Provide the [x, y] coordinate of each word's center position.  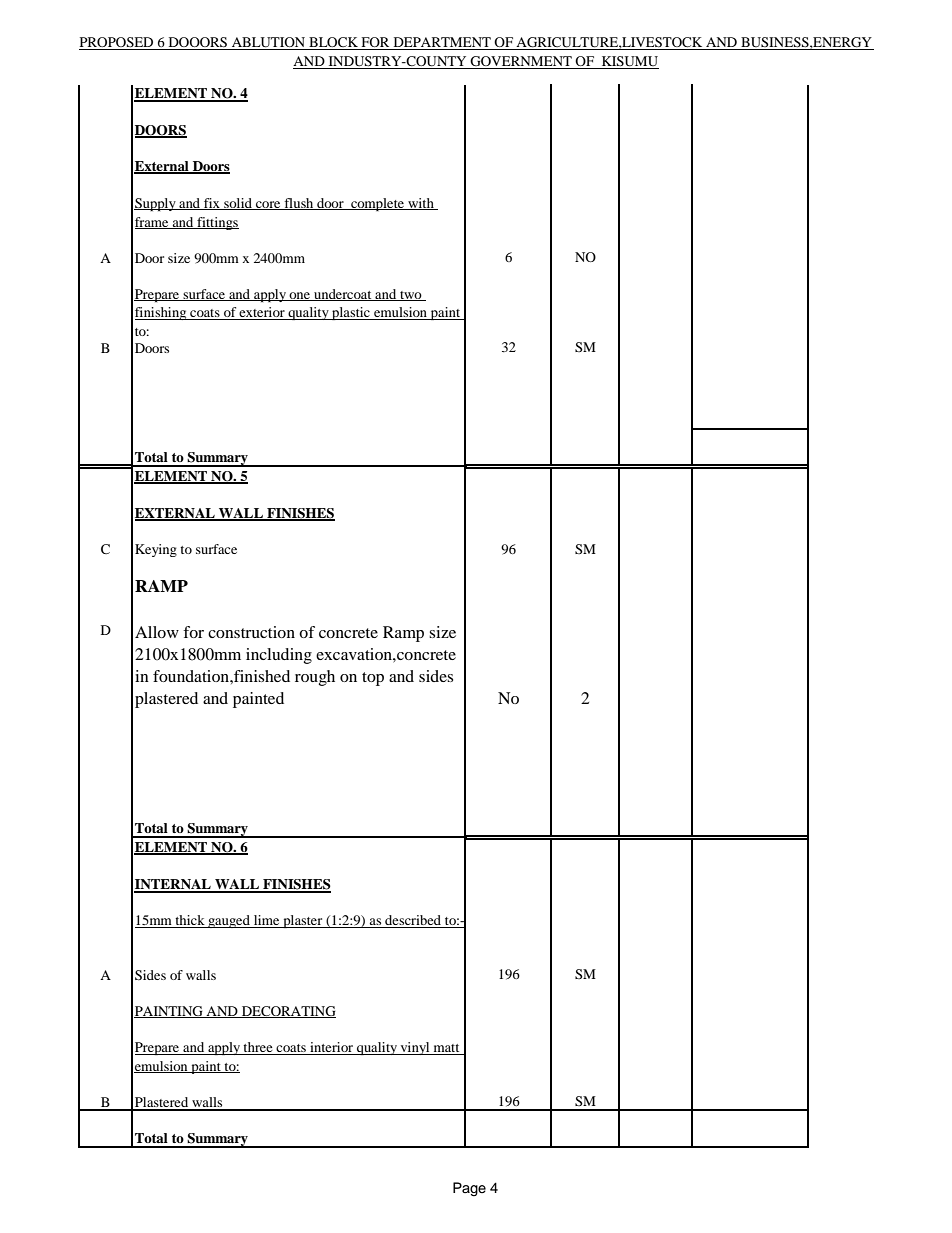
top [373, 679]
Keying [156, 550]
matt [446, 1049]
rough [315, 678]
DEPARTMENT [442, 43]
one [300, 296]
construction [251, 632]
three [258, 1048]
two [411, 296]
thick [190, 921]
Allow [157, 632]
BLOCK [333, 43]
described [413, 921]
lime [267, 921]
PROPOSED [117, 43]
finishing [162, 313]
